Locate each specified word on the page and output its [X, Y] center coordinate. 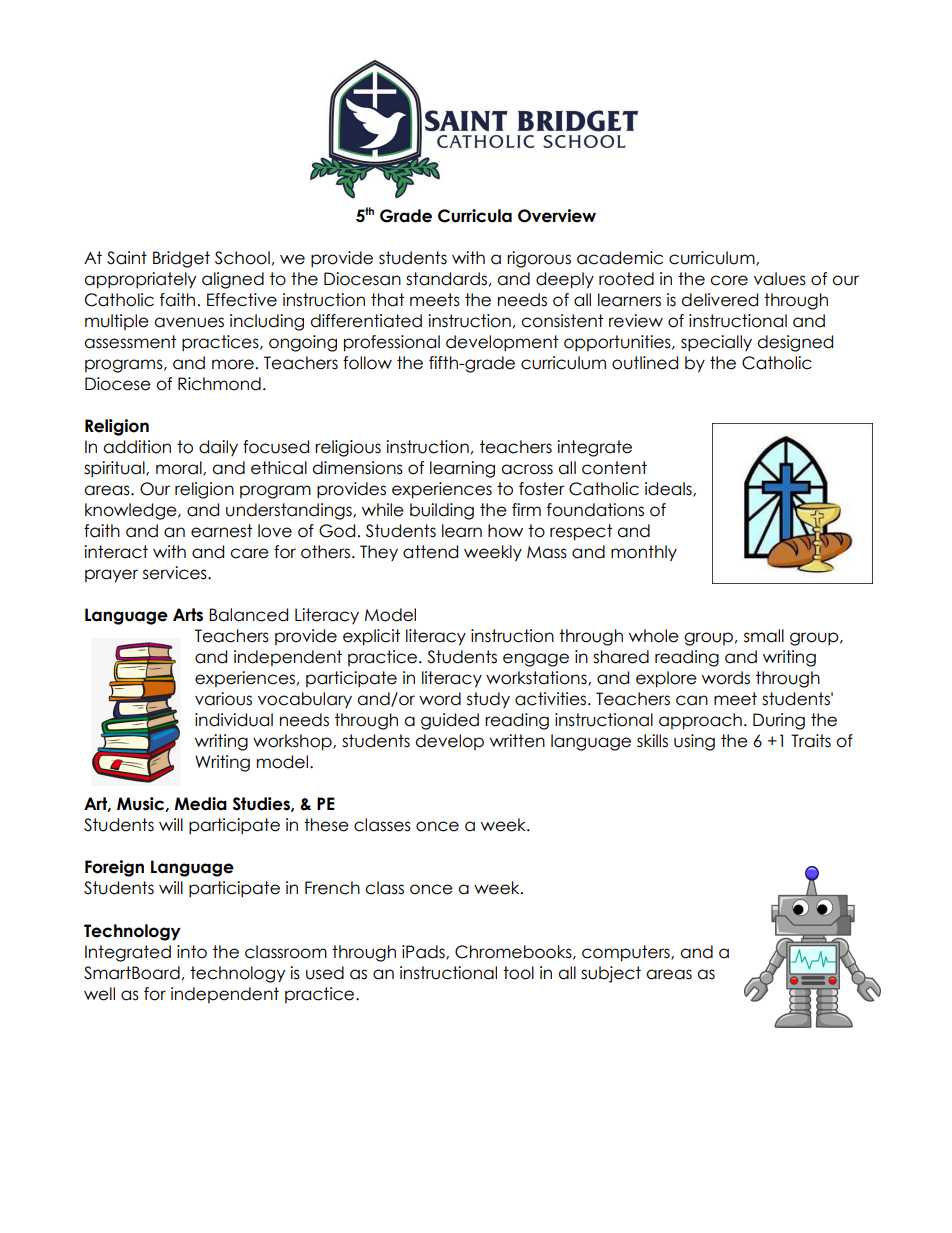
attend [430, 552]
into [192, 952]
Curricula [475, 216]
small [764, 636]
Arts [188, 615]
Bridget [181, 259]
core [729, 280]
